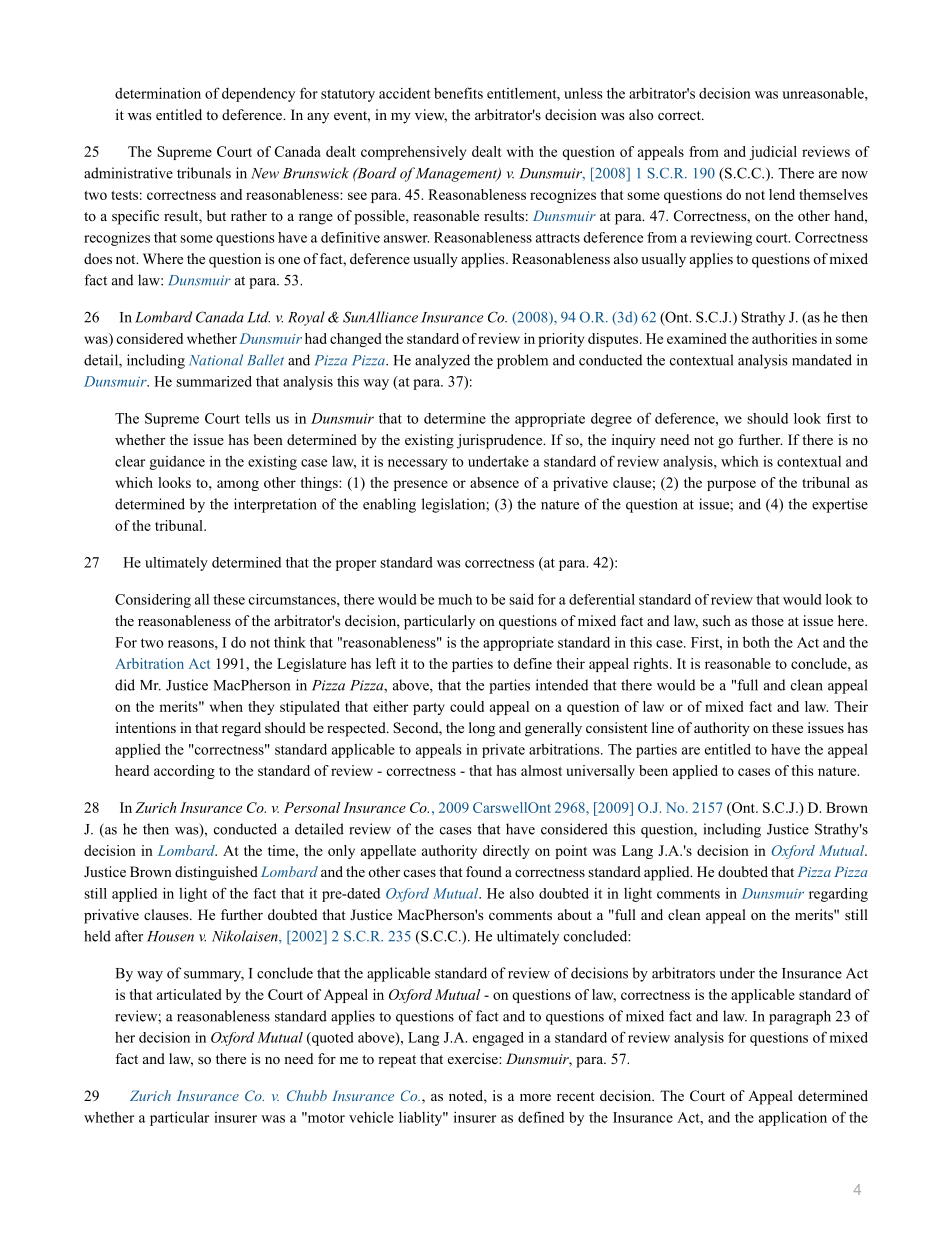 The image size is (952, 1233). What do you see at coordinates (189, 994) in the screenshot?
I see `articulated` at bounding box center [189, 994].
